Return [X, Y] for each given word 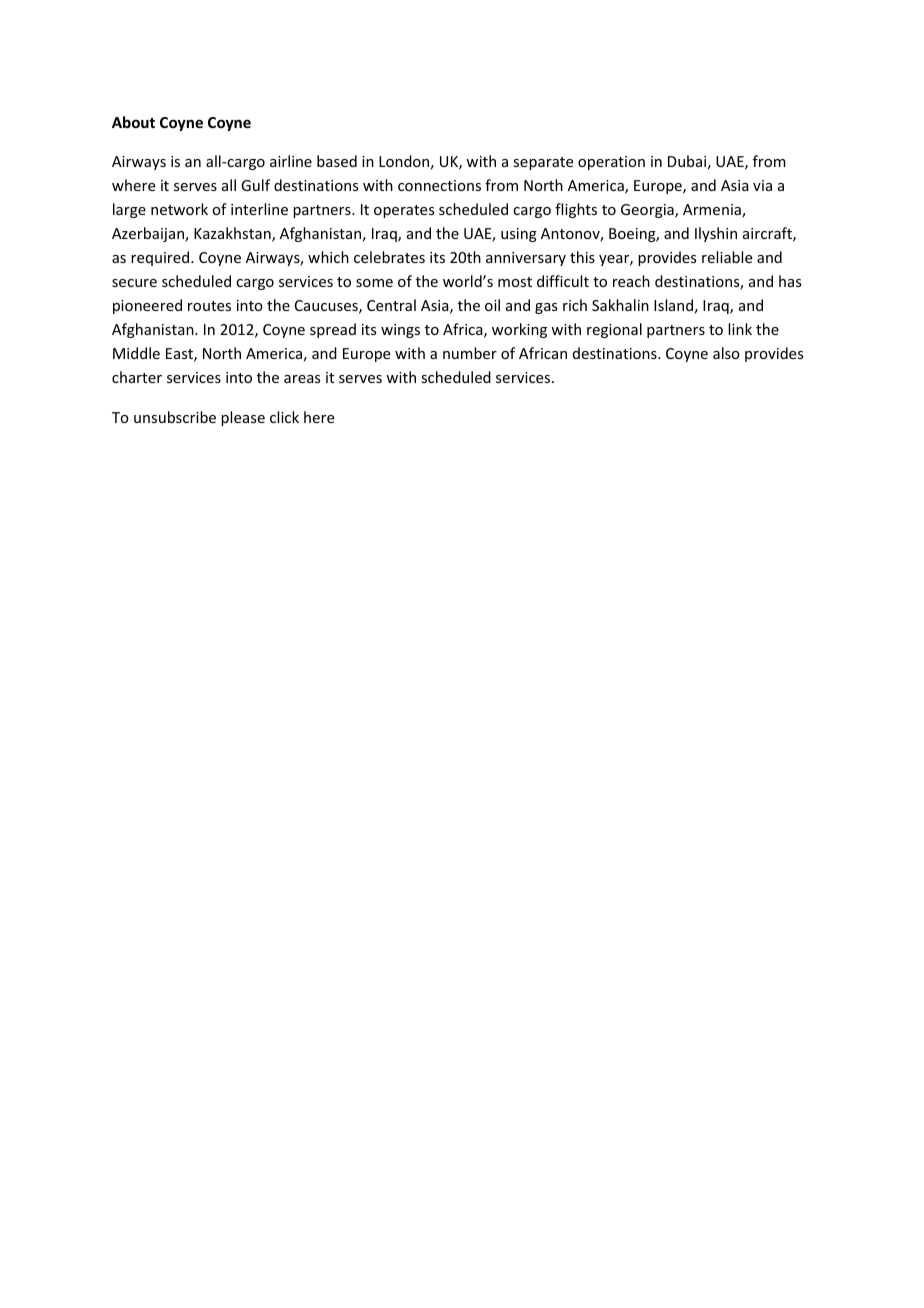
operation [611, 163]
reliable [727, 257]
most [515, 282]
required [161, 258]
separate [543, 163]
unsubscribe [175, 417]
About [133, 122]
